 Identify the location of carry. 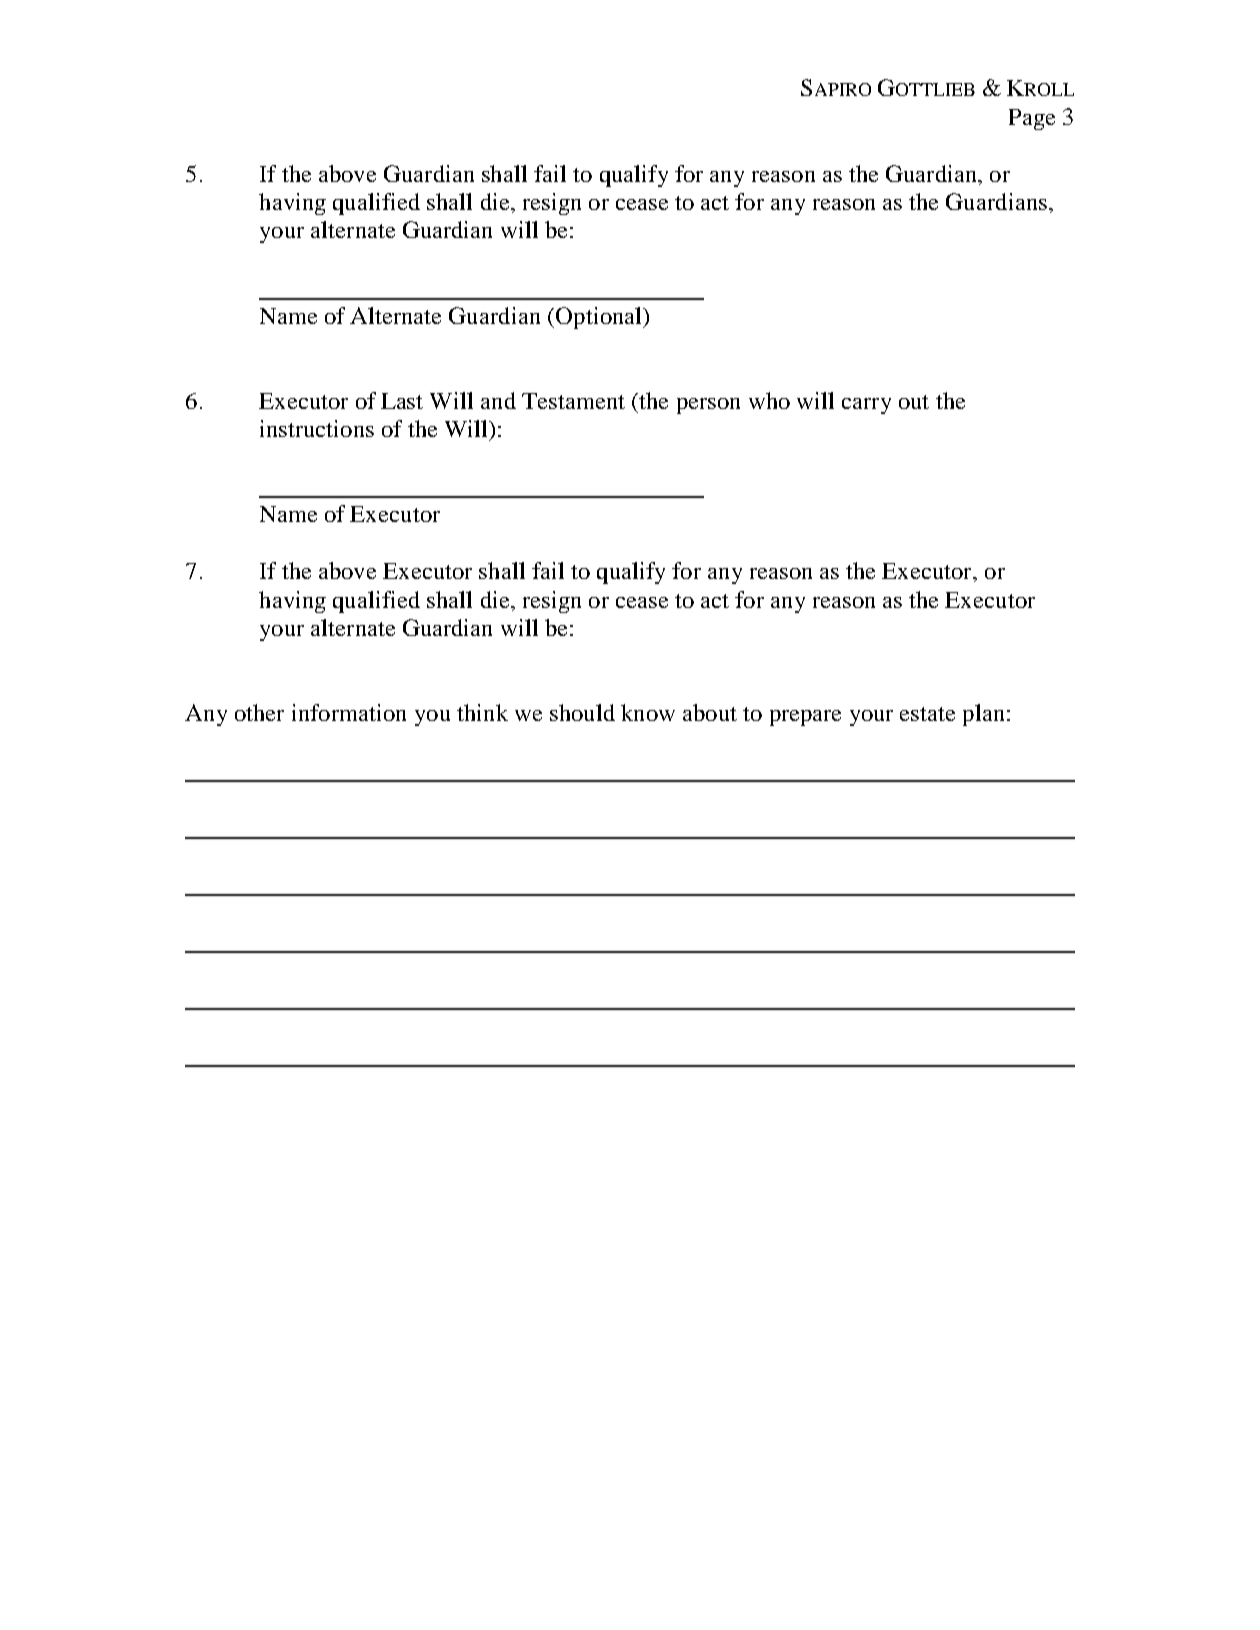
(866, 406).
